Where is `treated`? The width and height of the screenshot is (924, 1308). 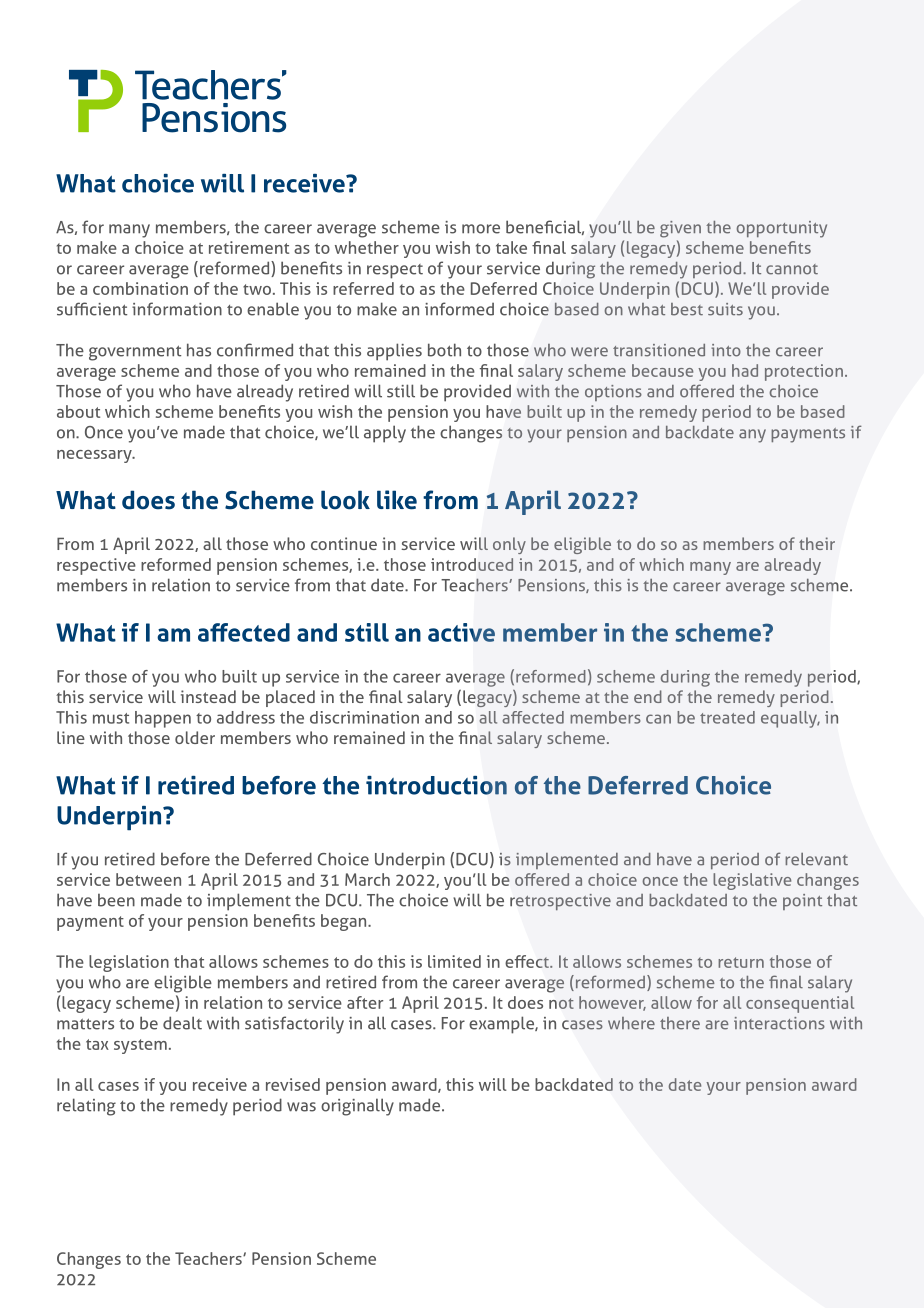
treated is located at coordinates (727, 717).
